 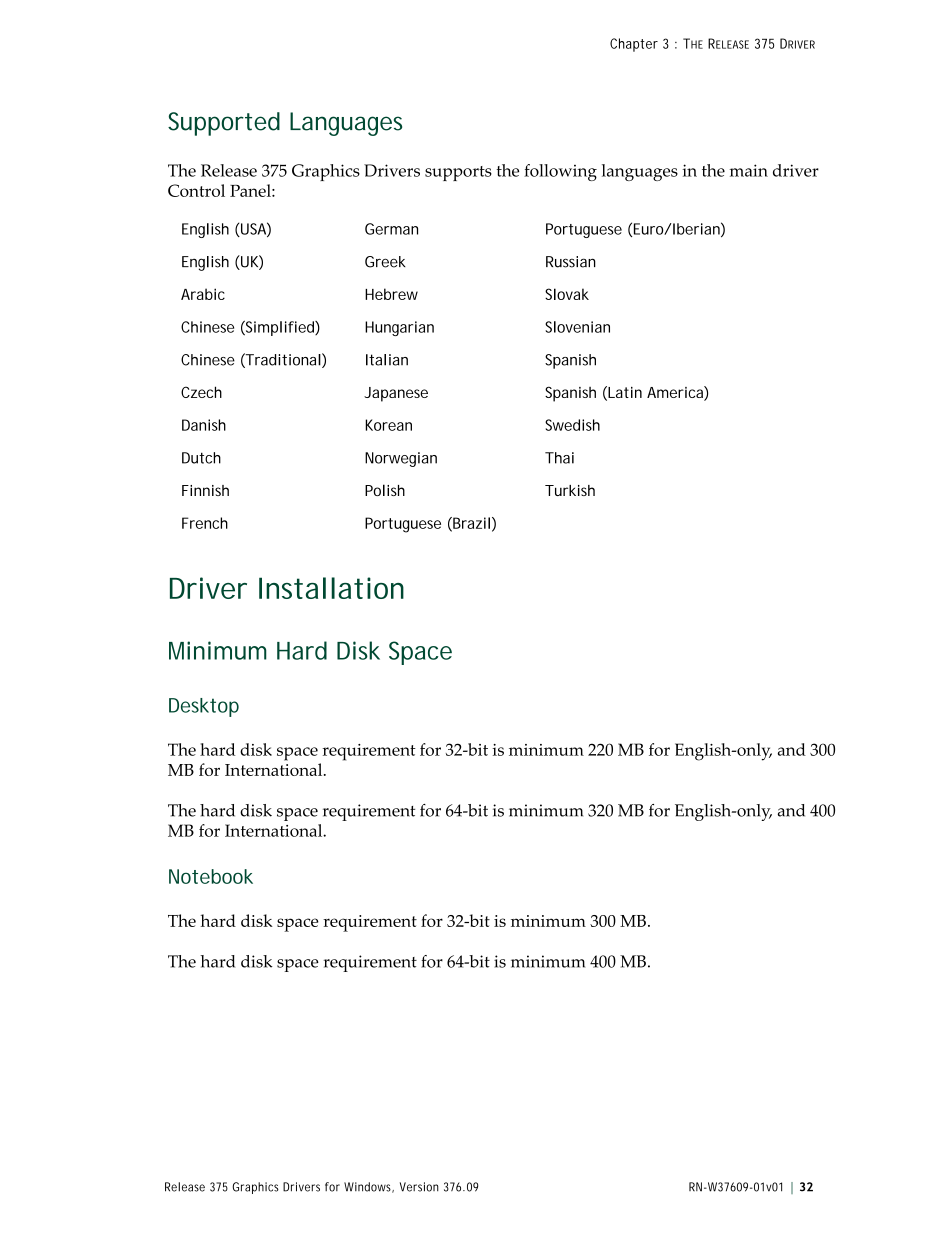 What do you see at coordinates (634, 45) in the screenshot?
I see `Chapter` at bounding box center [634, 45].
